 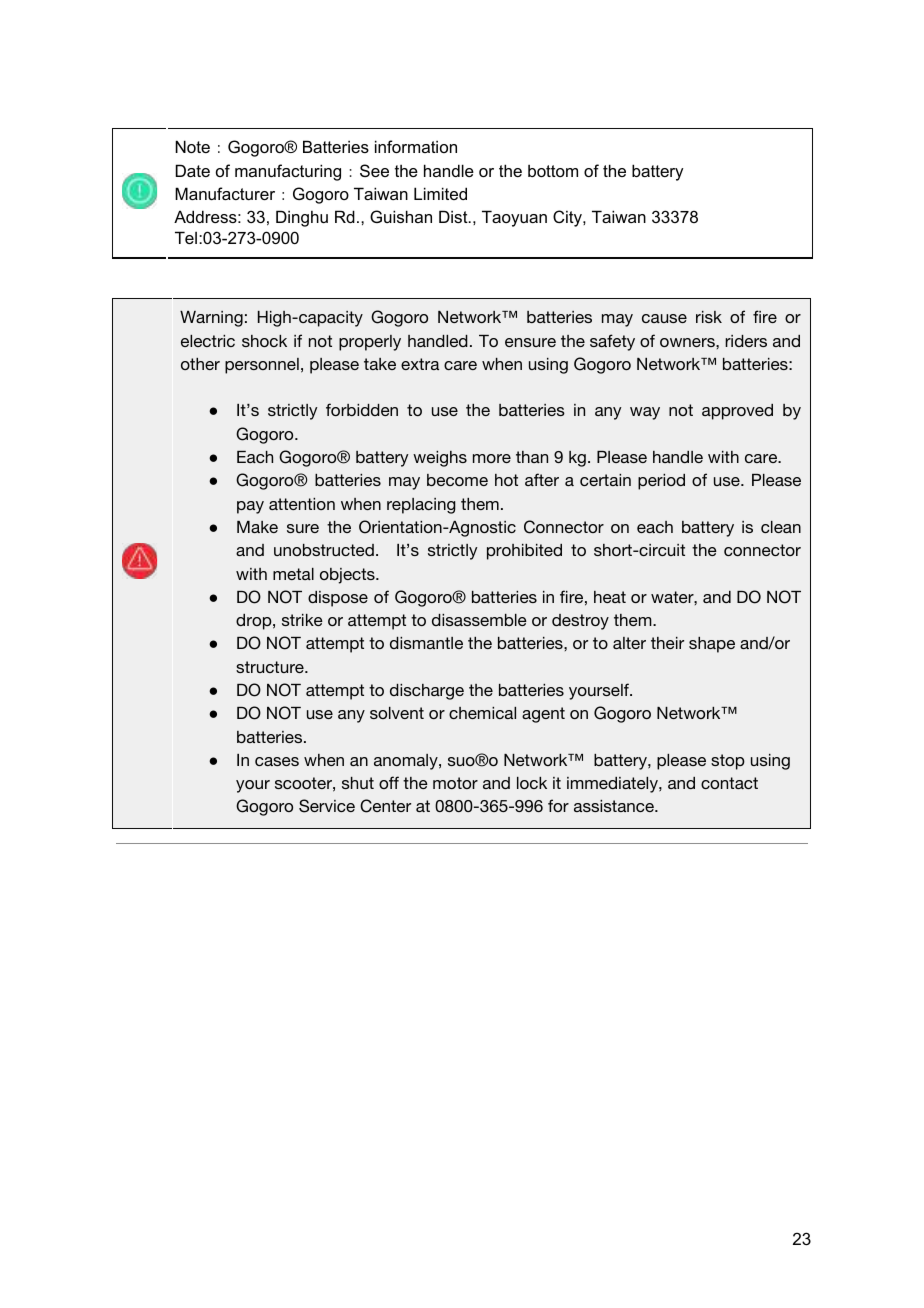 I want to click on hot, so click(x=506, y=480).
